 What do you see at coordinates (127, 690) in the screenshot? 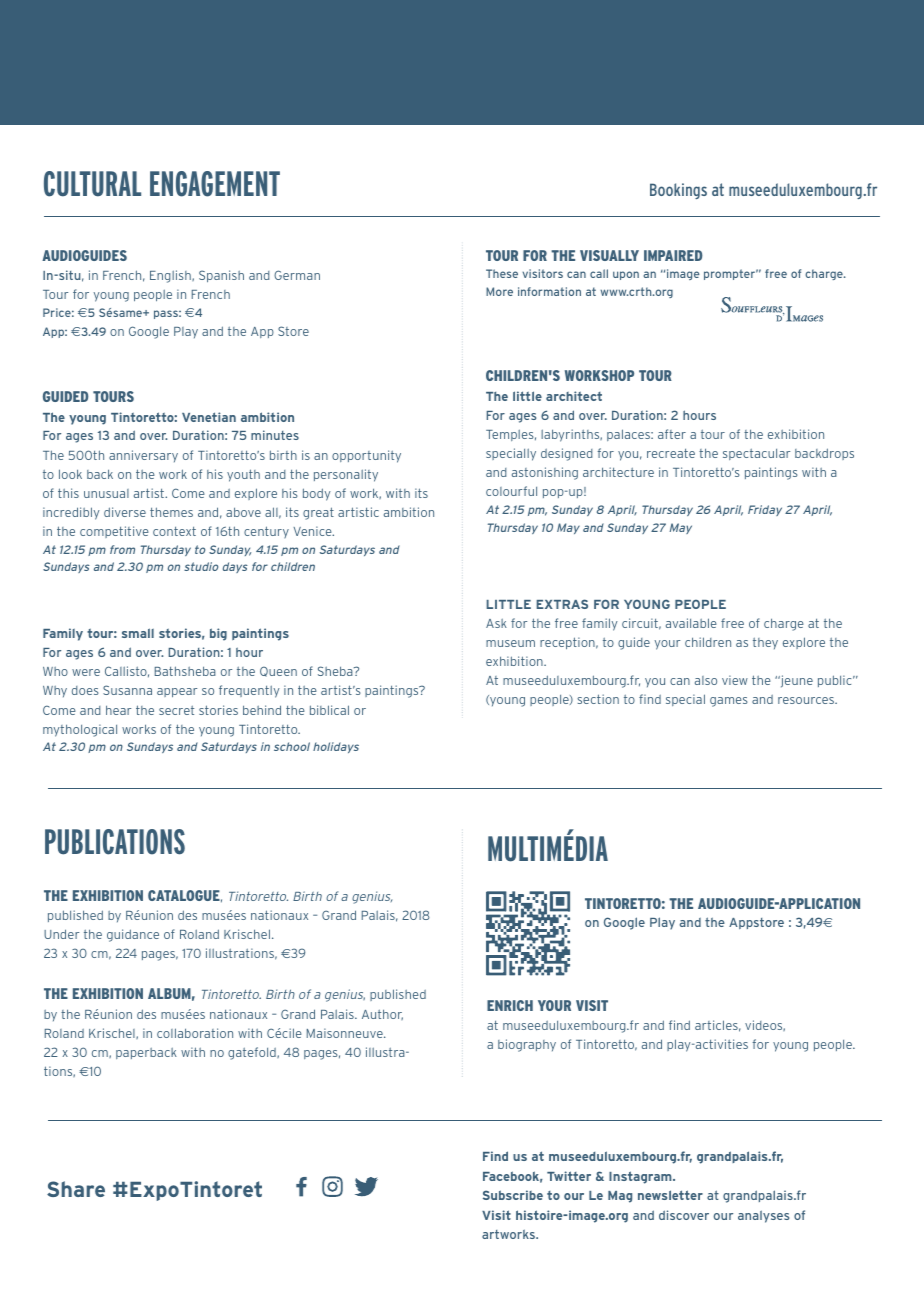
I see `Susanna` at bounding box center [127, 690].
